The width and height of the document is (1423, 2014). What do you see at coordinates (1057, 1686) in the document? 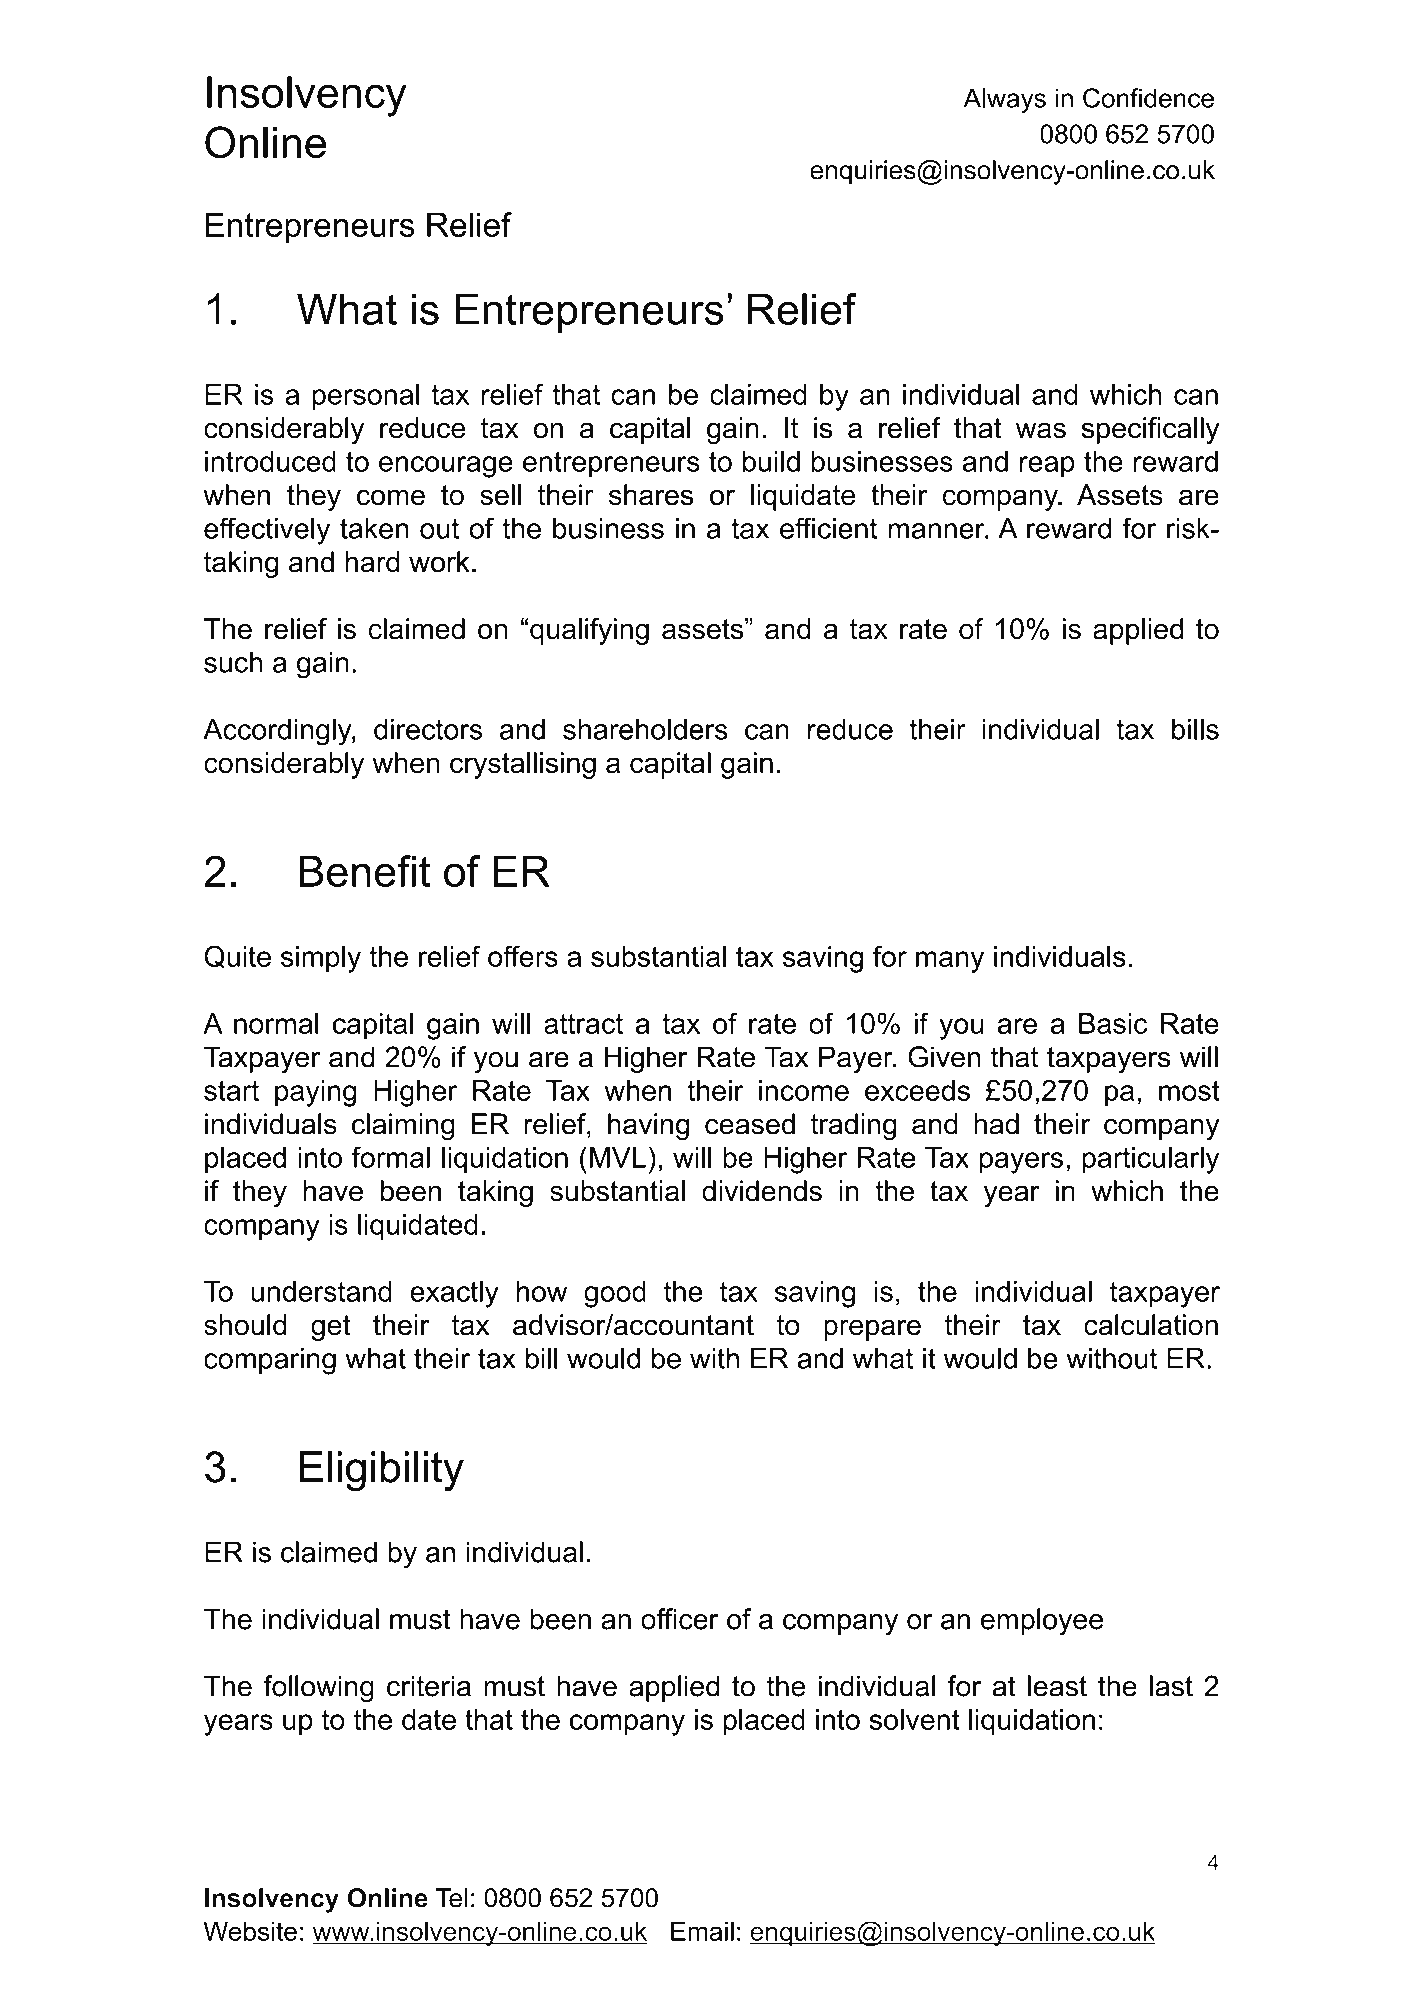
I see `least` at bounding box center [1057, 1686].
